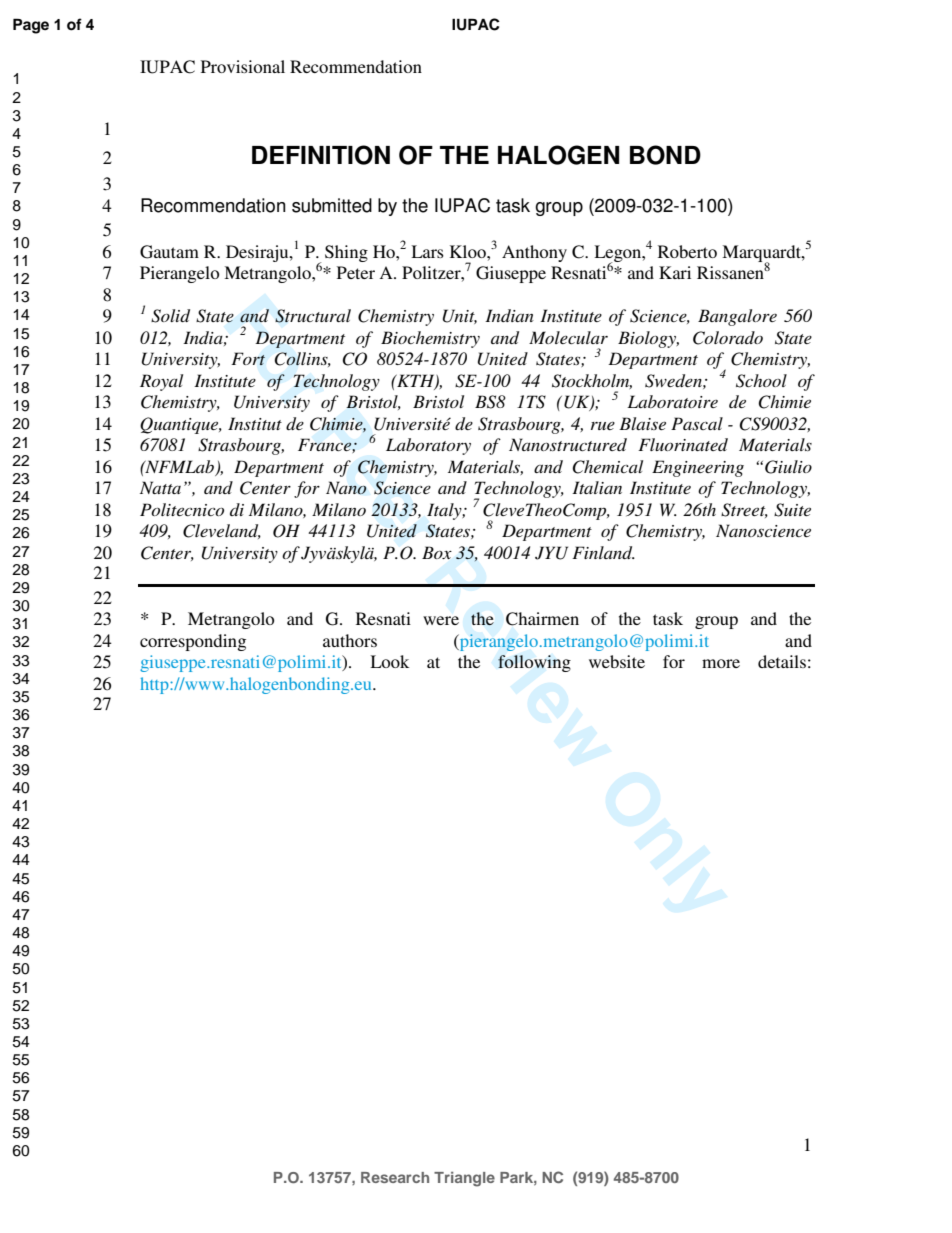 Image resolution: width=952 pixels, height=1233 pixels. I want to click on details, so click(782, 661).
